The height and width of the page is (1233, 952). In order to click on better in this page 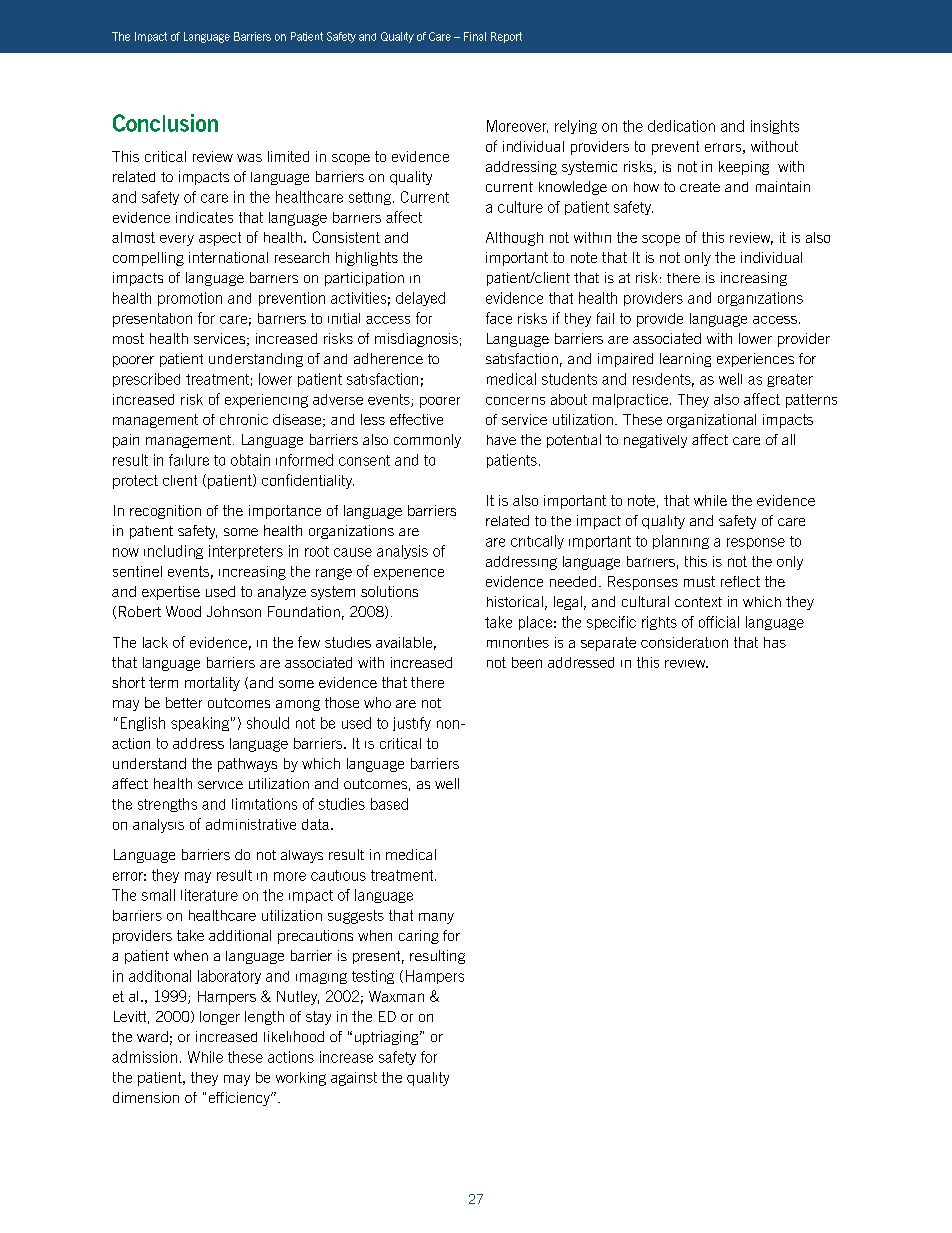, I will do `click(184, 702)`.
